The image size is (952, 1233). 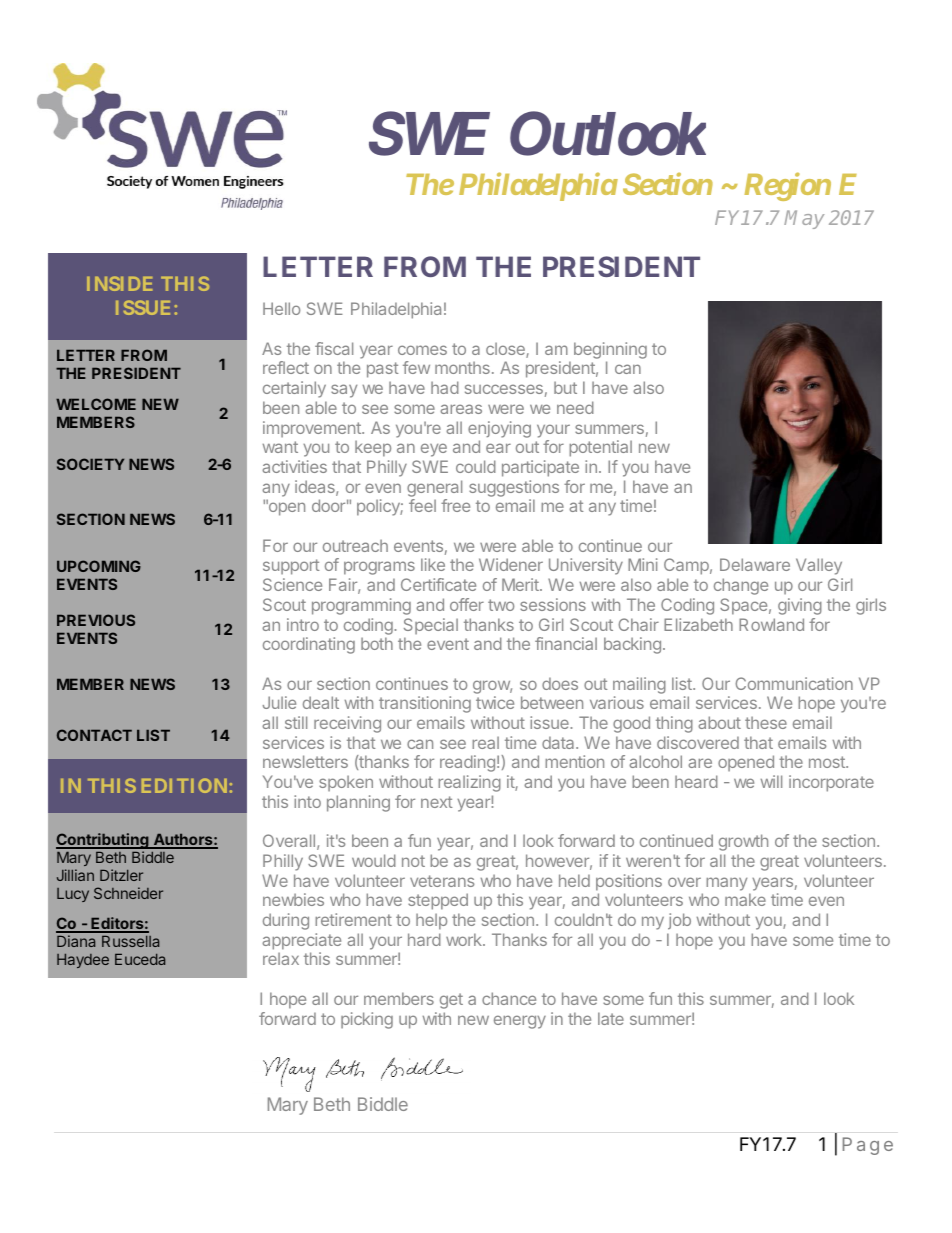 I want to click on CONTACT, so click(x=94, y=735).
